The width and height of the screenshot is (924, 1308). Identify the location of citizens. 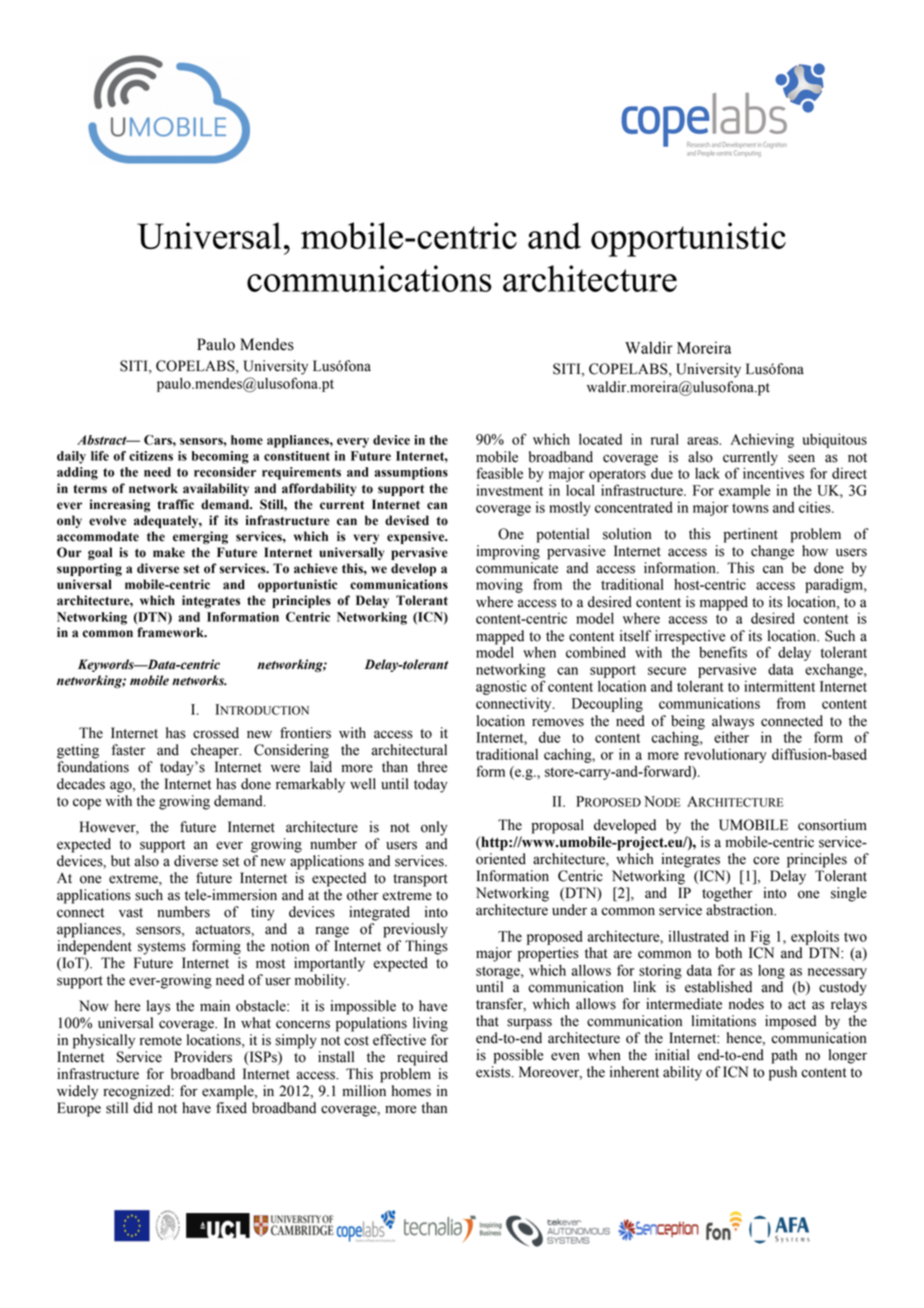
(151, 456).
